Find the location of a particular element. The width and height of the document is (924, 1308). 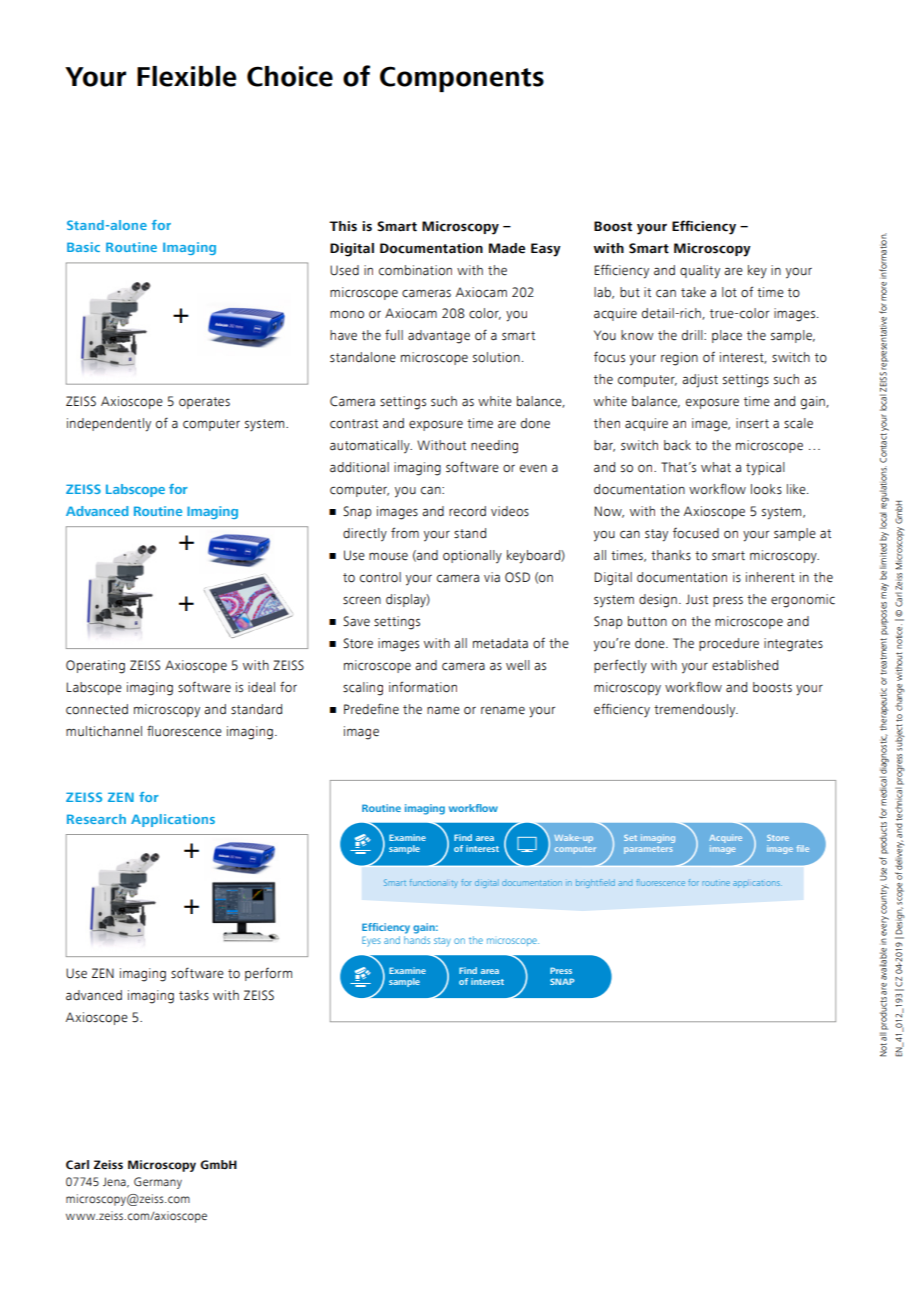

functionality is located at coordinates (434, 883).
